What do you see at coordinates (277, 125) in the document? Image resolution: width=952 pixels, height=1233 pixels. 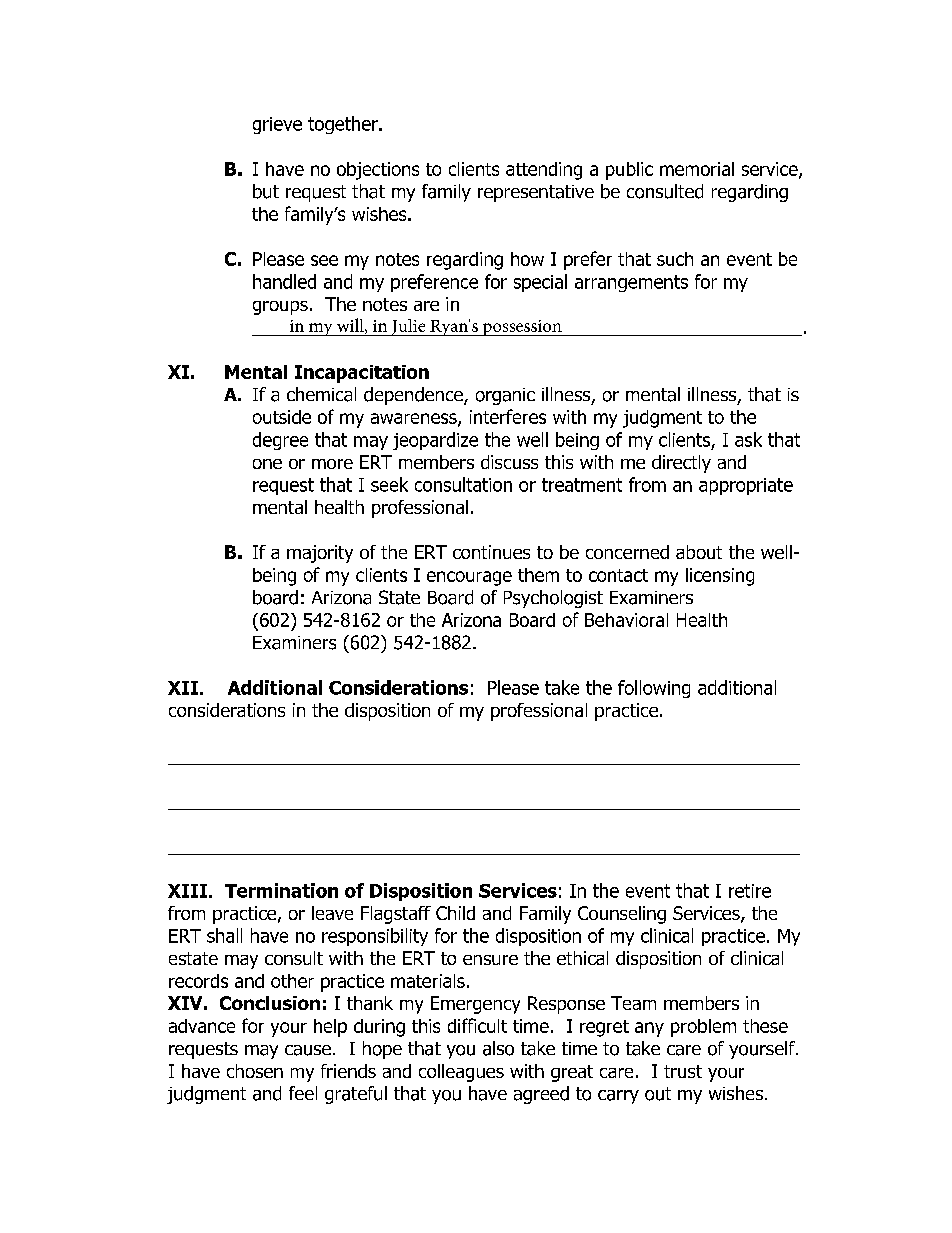 I see `grieve` at bounding box center [277, 125].
